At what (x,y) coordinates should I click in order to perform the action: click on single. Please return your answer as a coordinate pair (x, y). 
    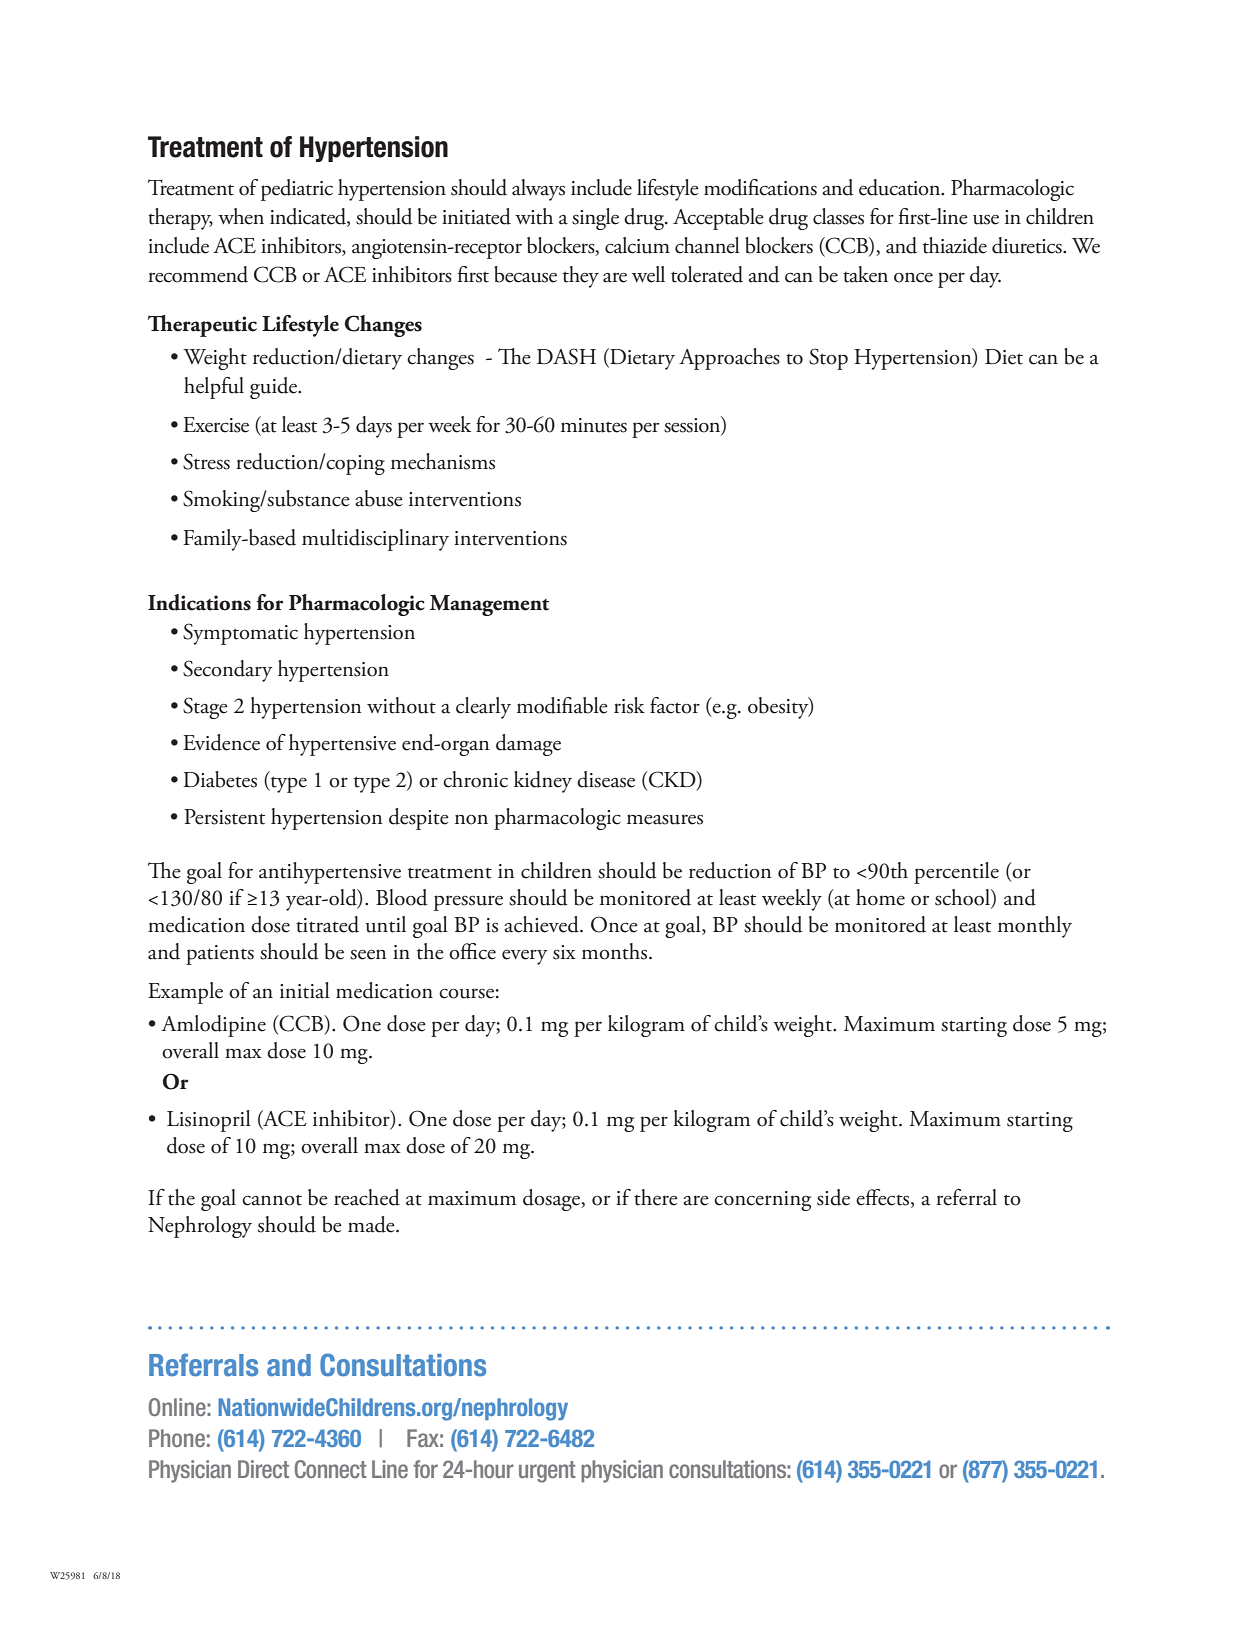
    Looking at the image, I should click on (595, 219).
